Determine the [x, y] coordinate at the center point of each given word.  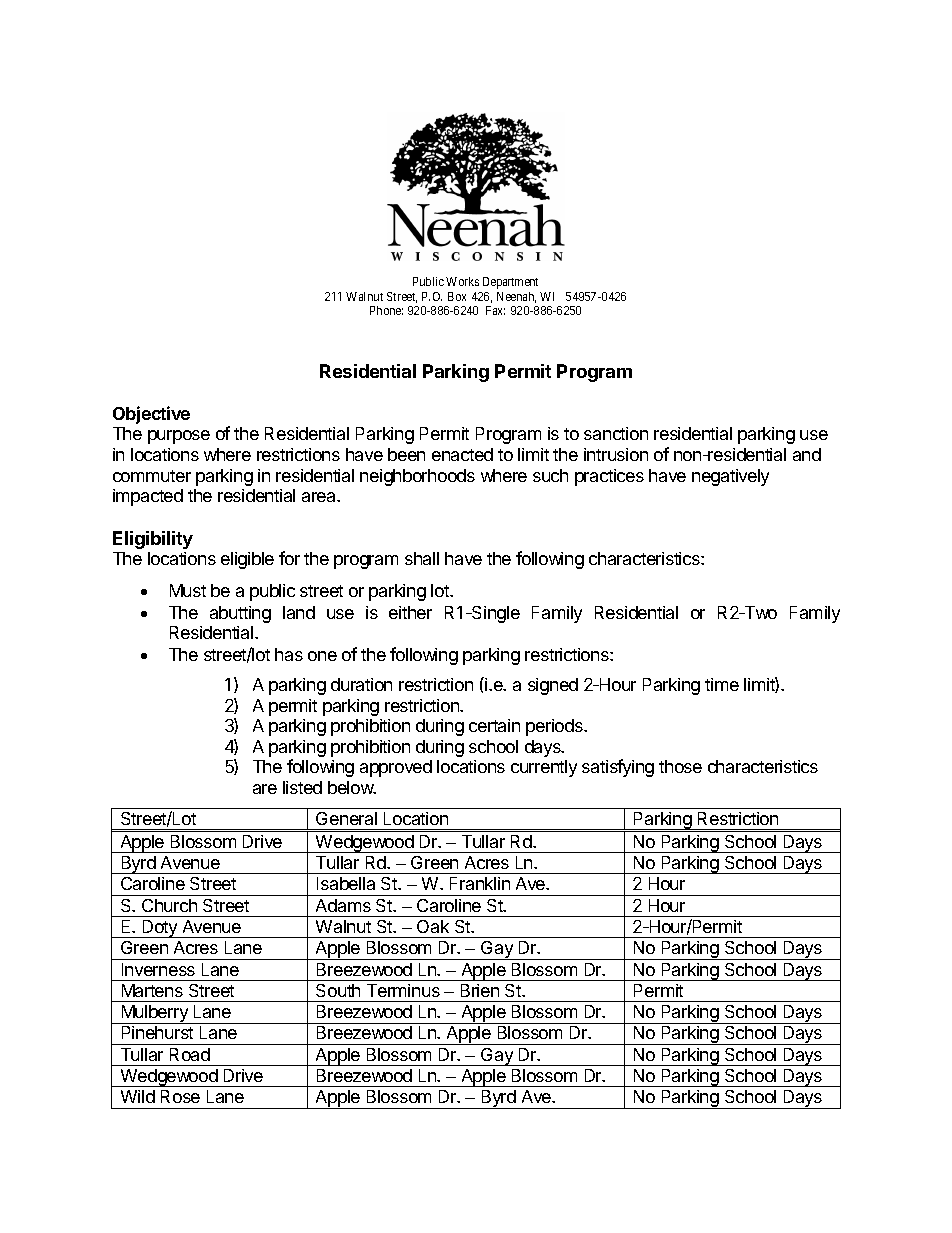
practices [609, 477]
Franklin [480, 883]
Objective [151, 415]
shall [422, 558]
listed [302, 787]
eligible [247, 560]
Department [510, 283]
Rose [180, 1096]
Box [457, 296]
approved [396, 768]
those [680, 766]
